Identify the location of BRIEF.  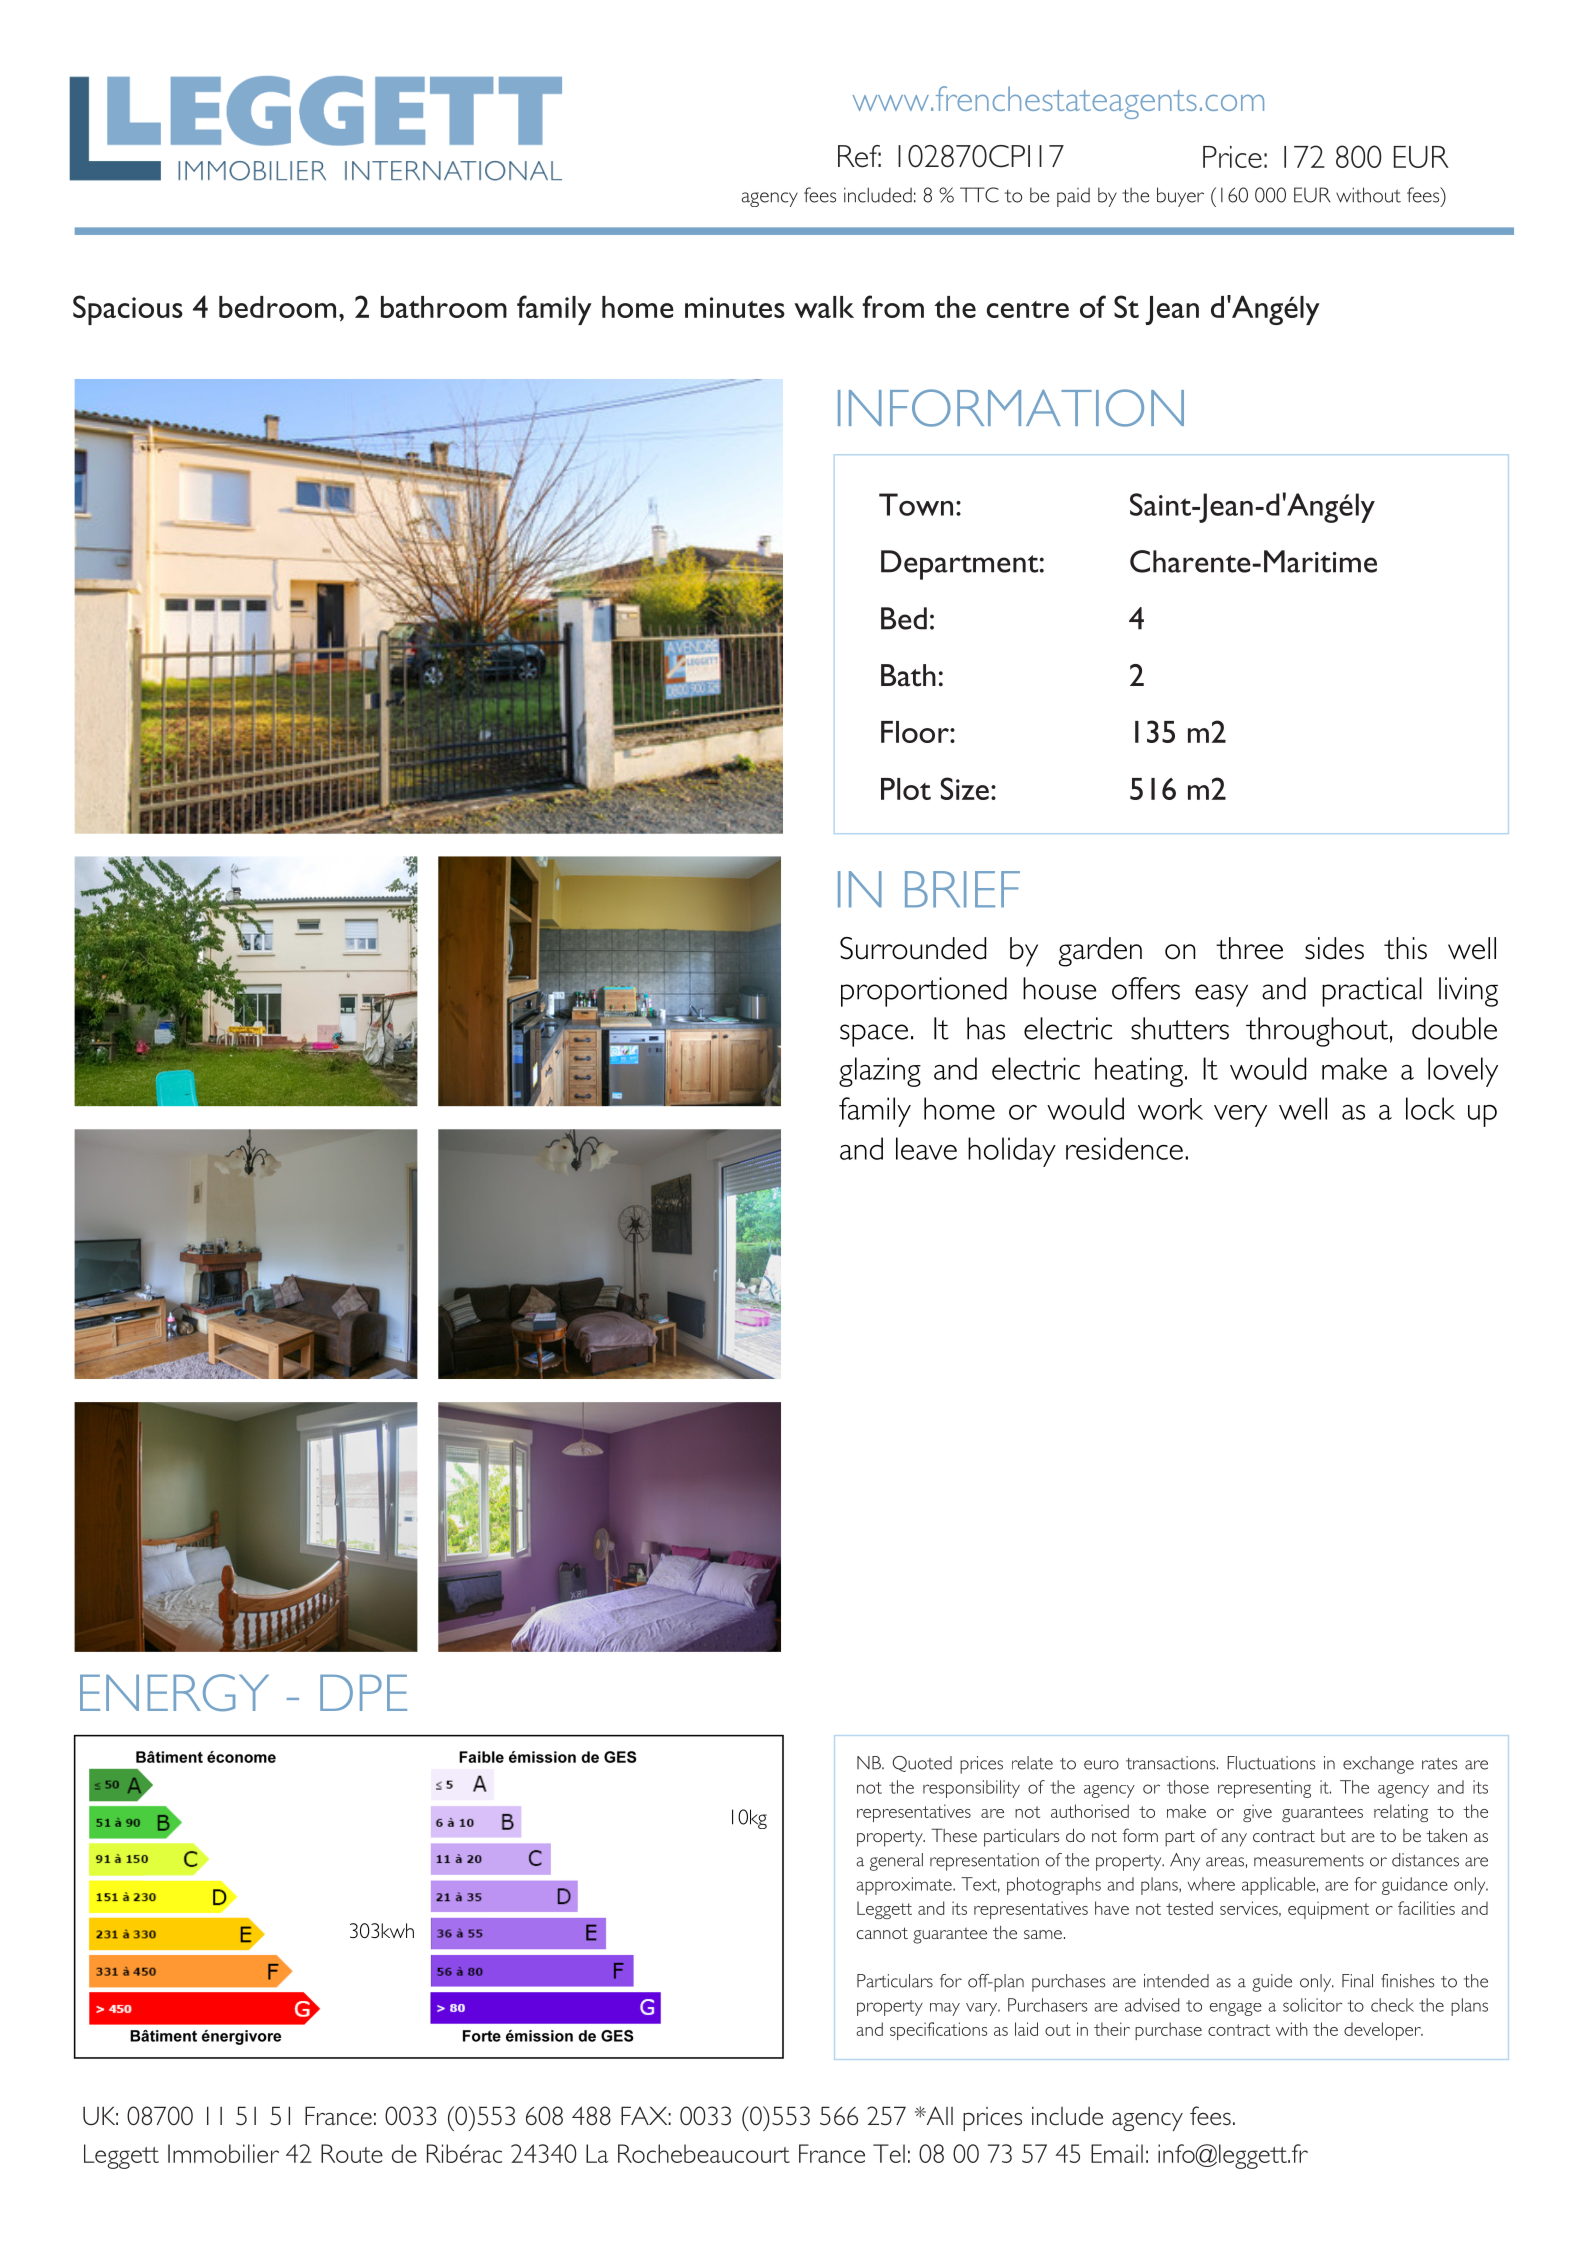
(962, 889).
